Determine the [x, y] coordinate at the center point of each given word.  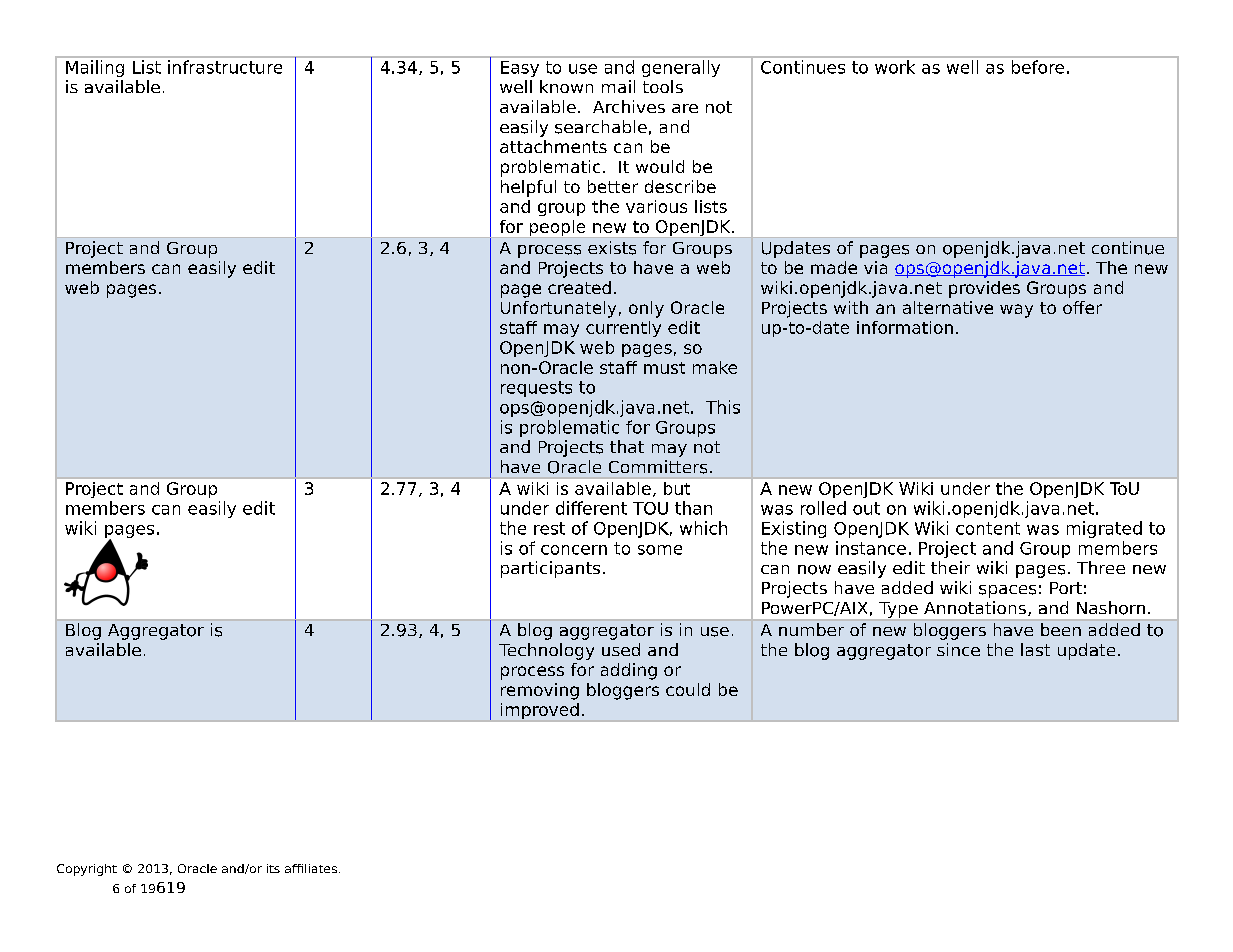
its [273, 868]
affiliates [311, 868]
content [988, 528]
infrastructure [225, 67]
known [566, 86]
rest [549, 528]
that [627, 446]
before [1038, 67]
